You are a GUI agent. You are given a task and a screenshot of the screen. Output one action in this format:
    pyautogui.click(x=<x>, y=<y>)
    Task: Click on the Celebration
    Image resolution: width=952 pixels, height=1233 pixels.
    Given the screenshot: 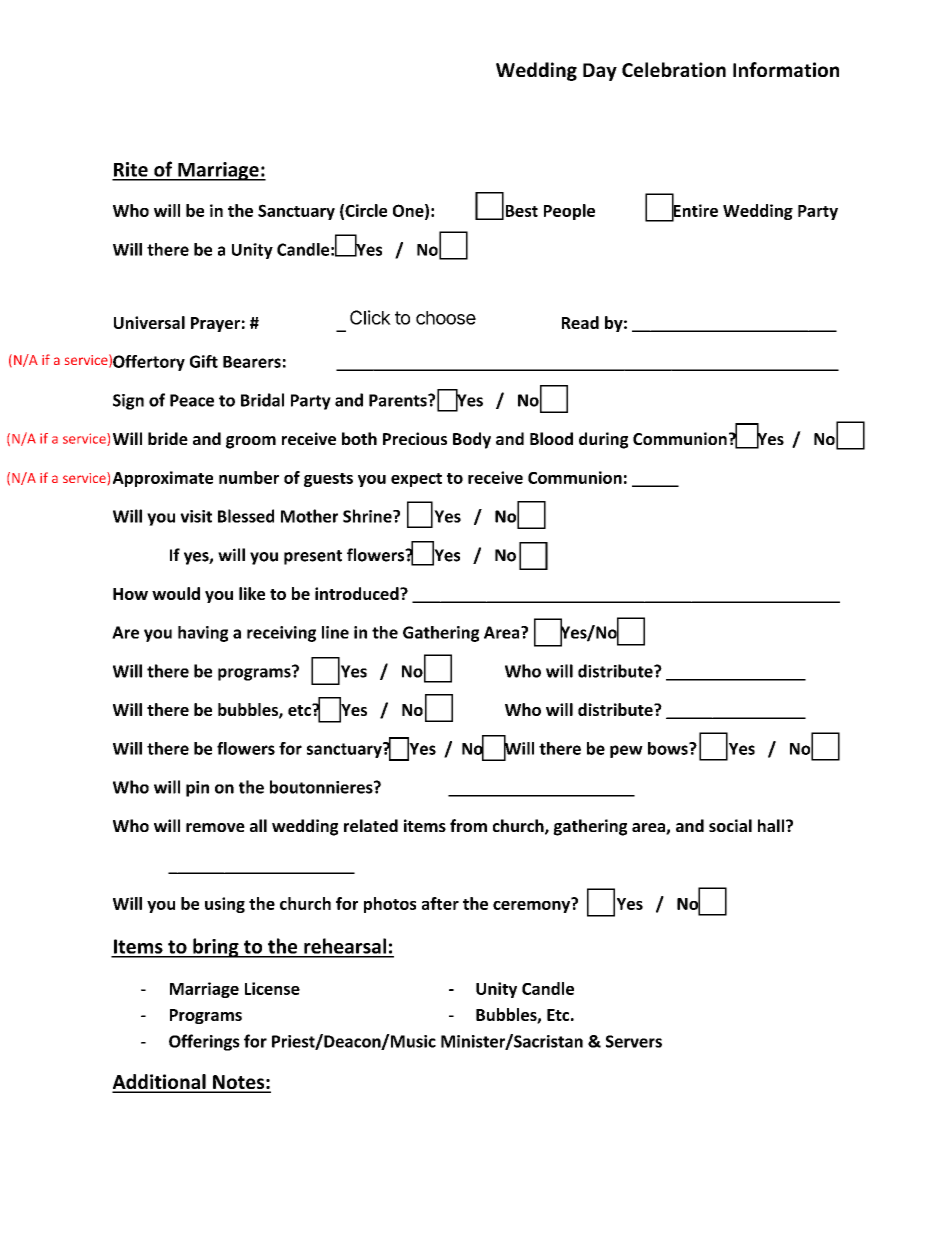 What is the action you would take?
    pyautogui.click(x=674, y=69)
